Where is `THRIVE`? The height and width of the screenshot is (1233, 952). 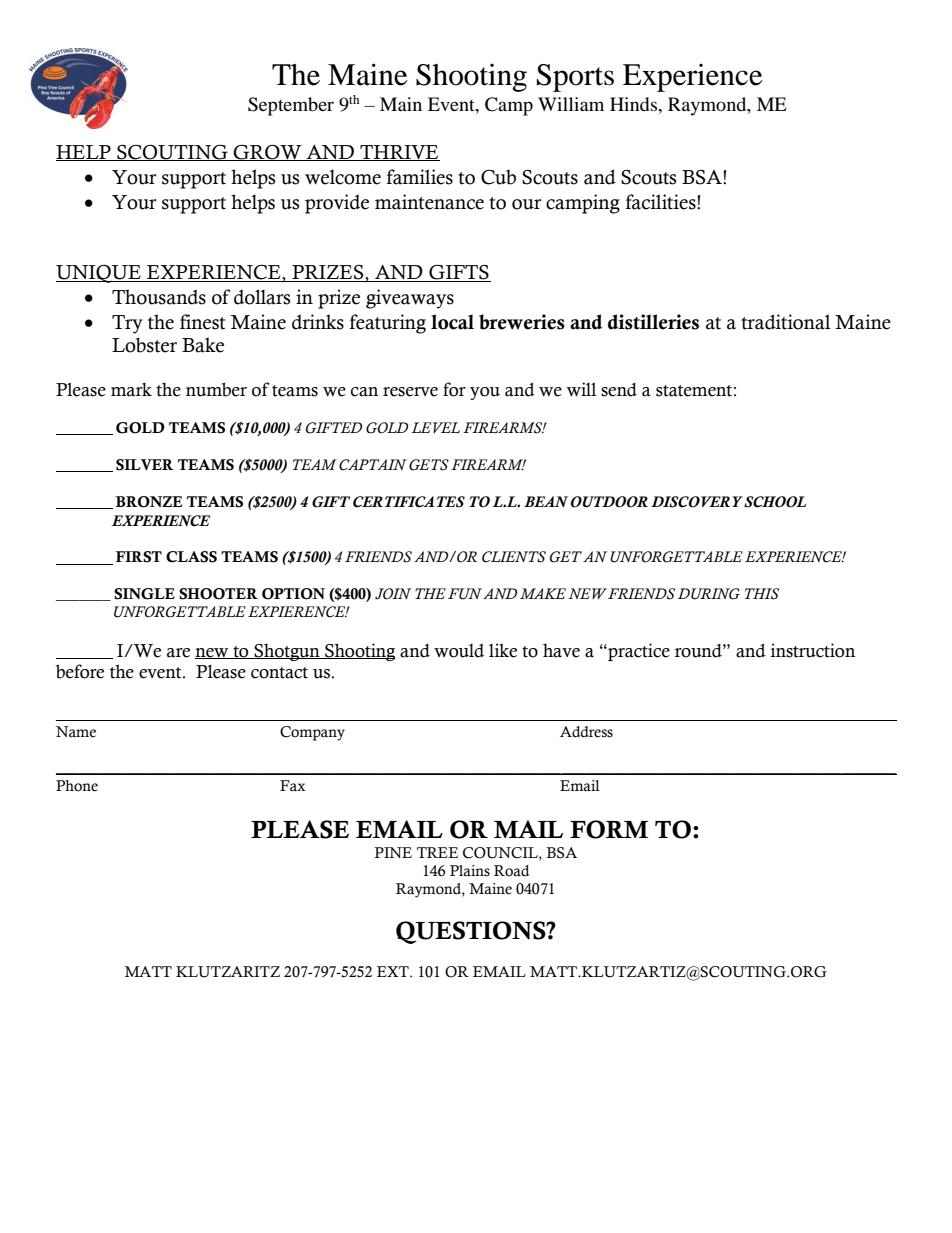 THRIVE is located at coordinates (399, 153).
